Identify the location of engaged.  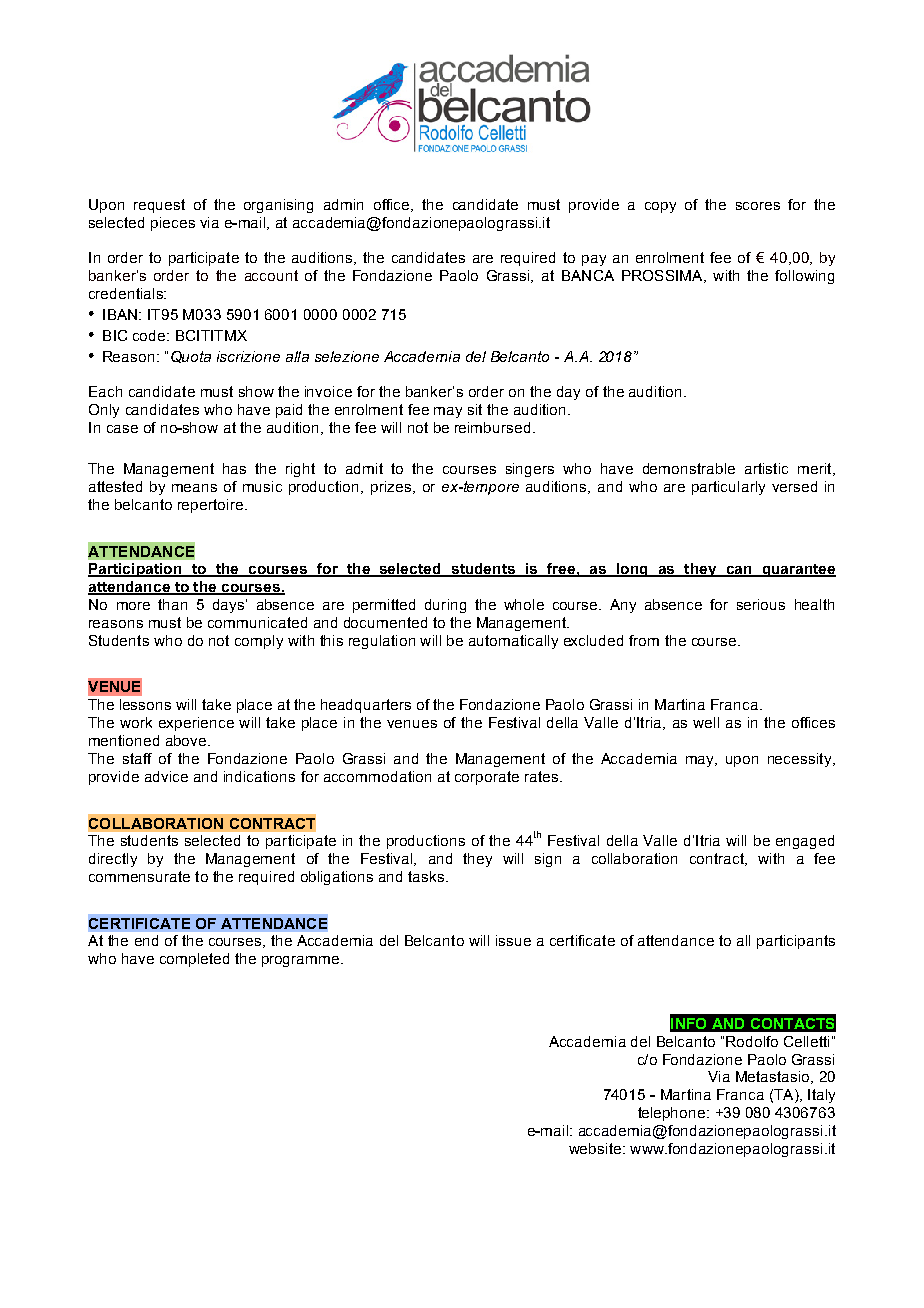
(805, 842).
